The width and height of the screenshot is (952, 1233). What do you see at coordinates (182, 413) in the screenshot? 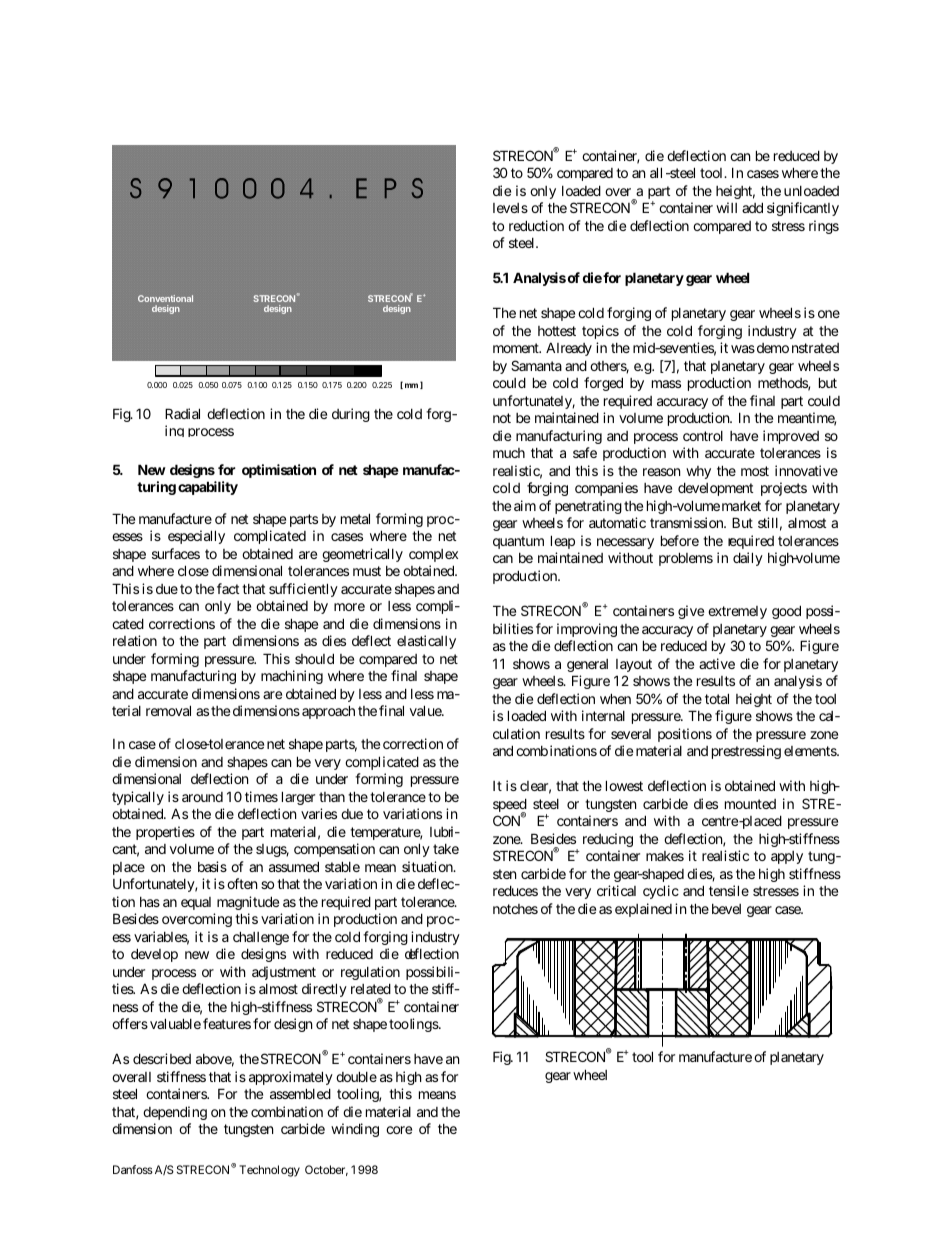
I see `Radial` at bounding box center [182, 413].
